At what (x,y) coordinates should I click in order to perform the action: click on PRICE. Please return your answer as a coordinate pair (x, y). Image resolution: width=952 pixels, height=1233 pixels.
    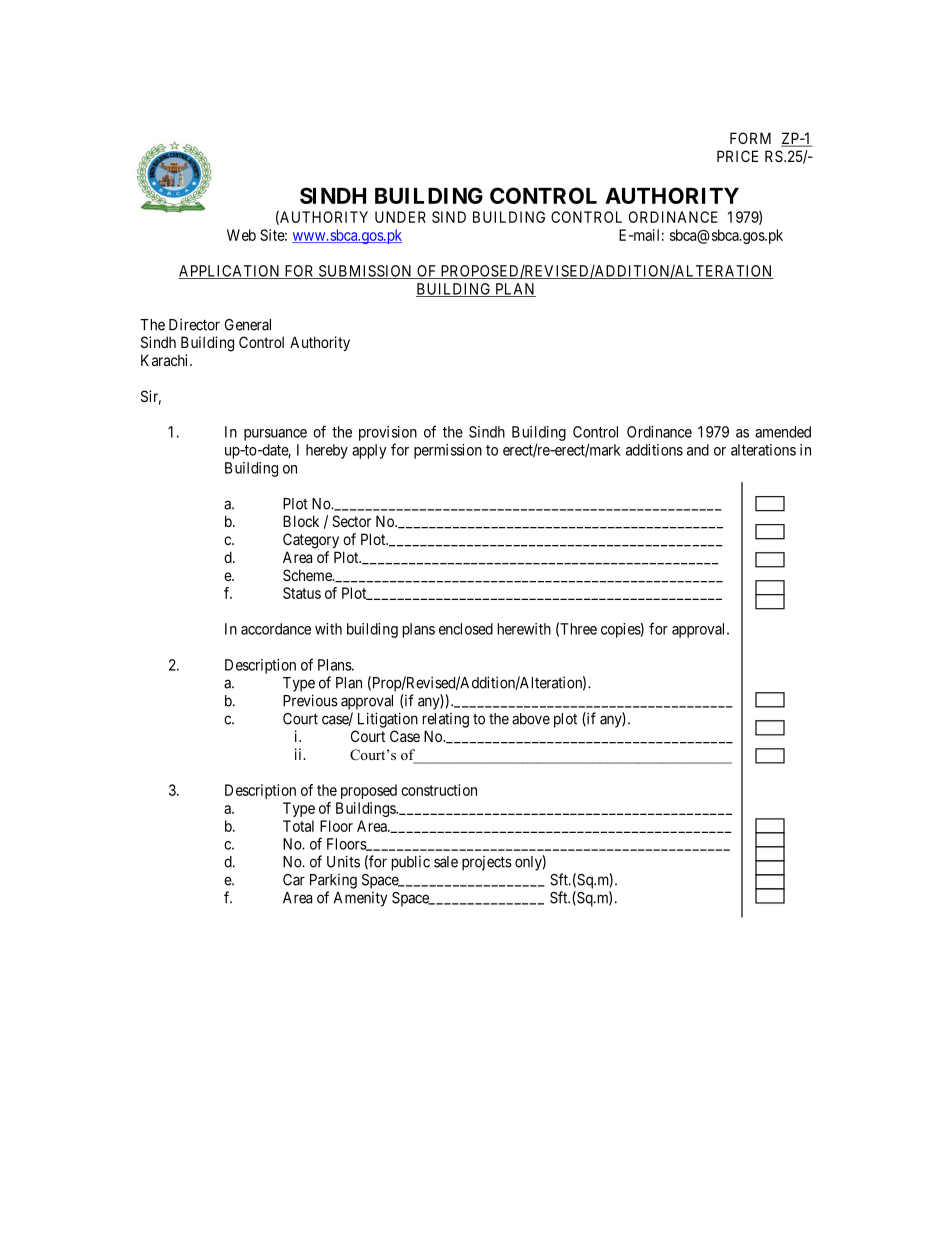
    Looking at the image, I should click on (737, 156).
